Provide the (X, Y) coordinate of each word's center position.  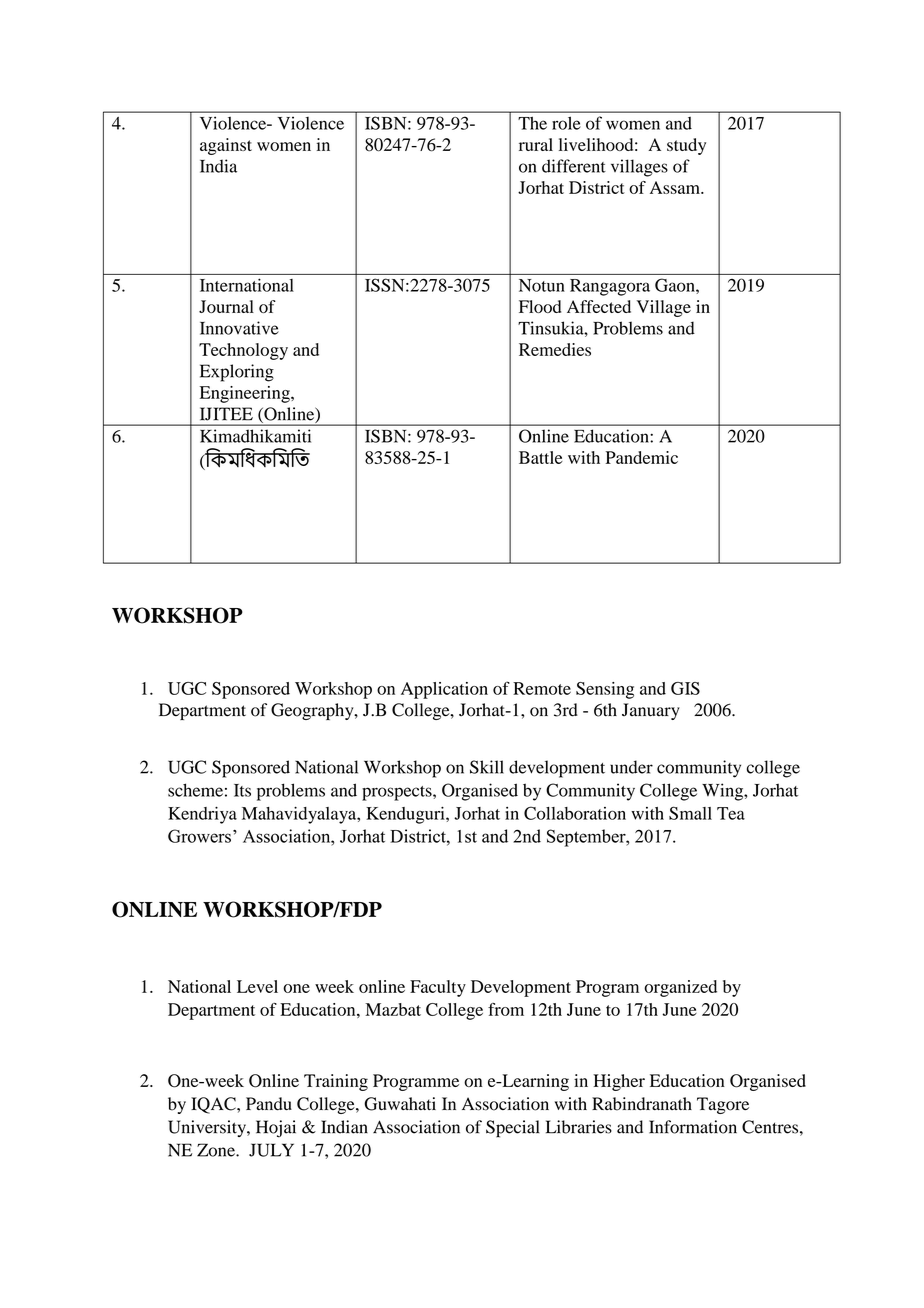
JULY (271, 1150)
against (226, 146)
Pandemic (642, 457)
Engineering (246, 394)
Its (242, 790)
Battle (541, 457)
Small (690, 813)
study (686, 146)
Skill (487, 767)
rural (536, 144)
